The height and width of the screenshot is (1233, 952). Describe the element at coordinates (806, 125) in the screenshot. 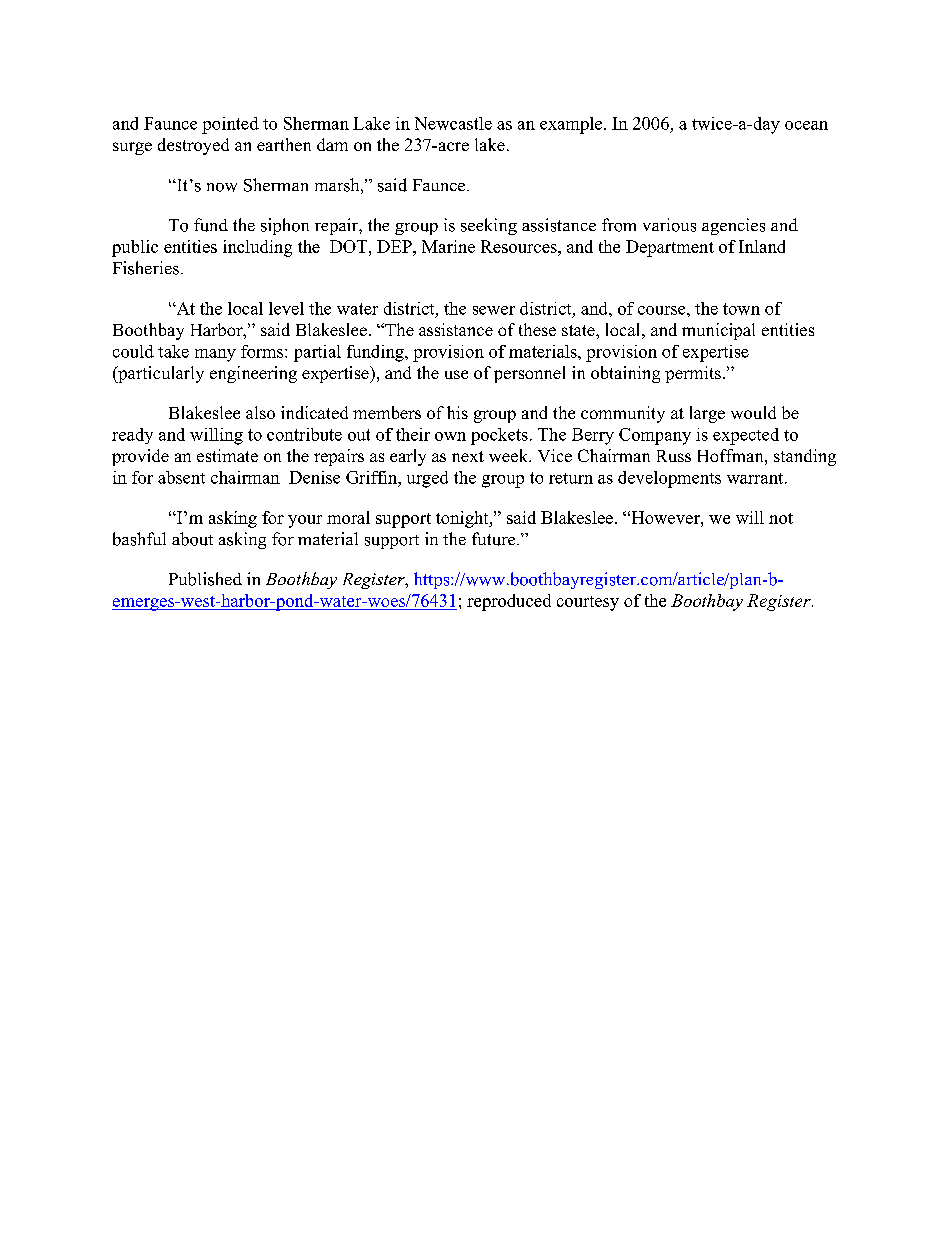

I see `ocean` at that location.
